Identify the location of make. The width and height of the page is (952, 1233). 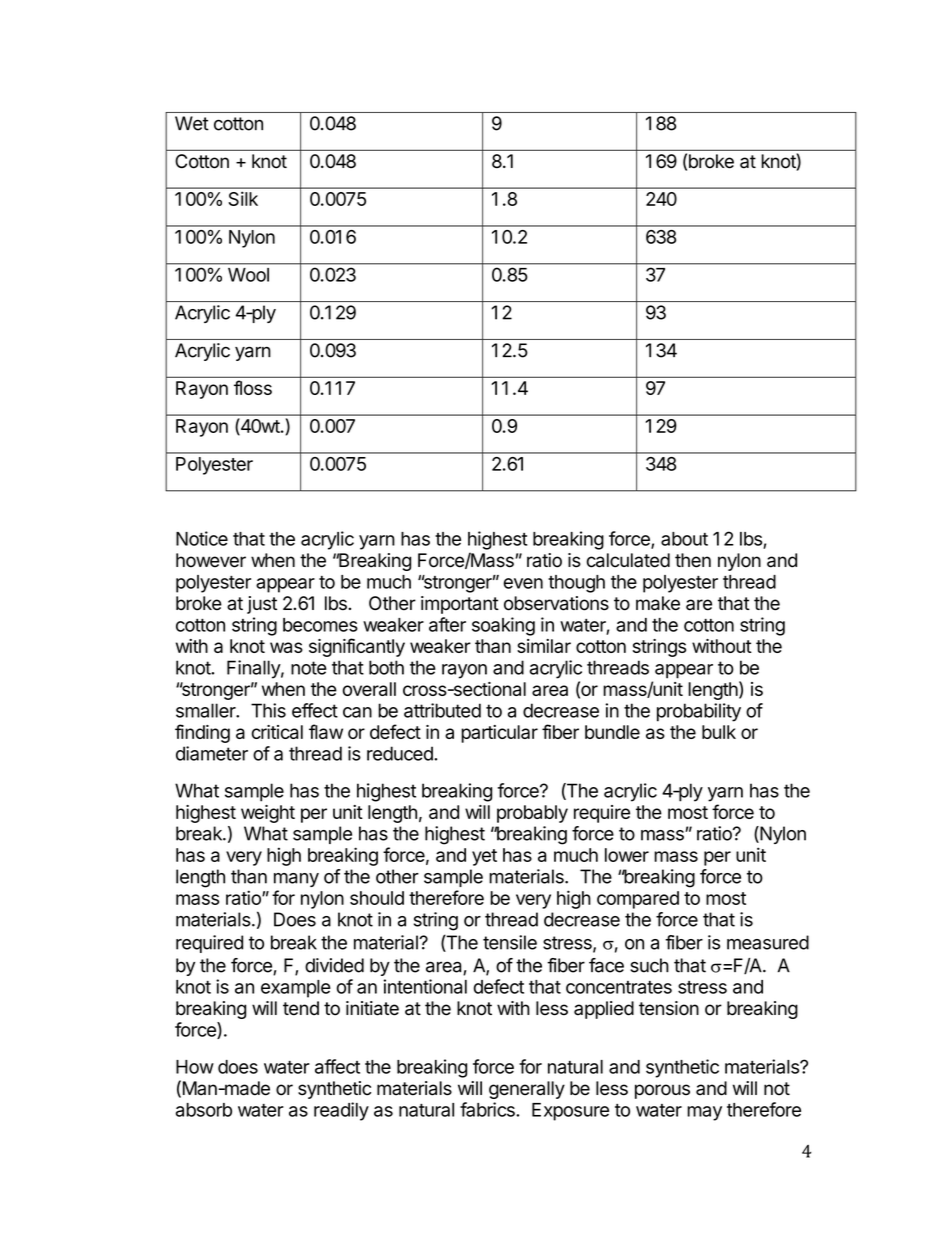
(658, 603).
